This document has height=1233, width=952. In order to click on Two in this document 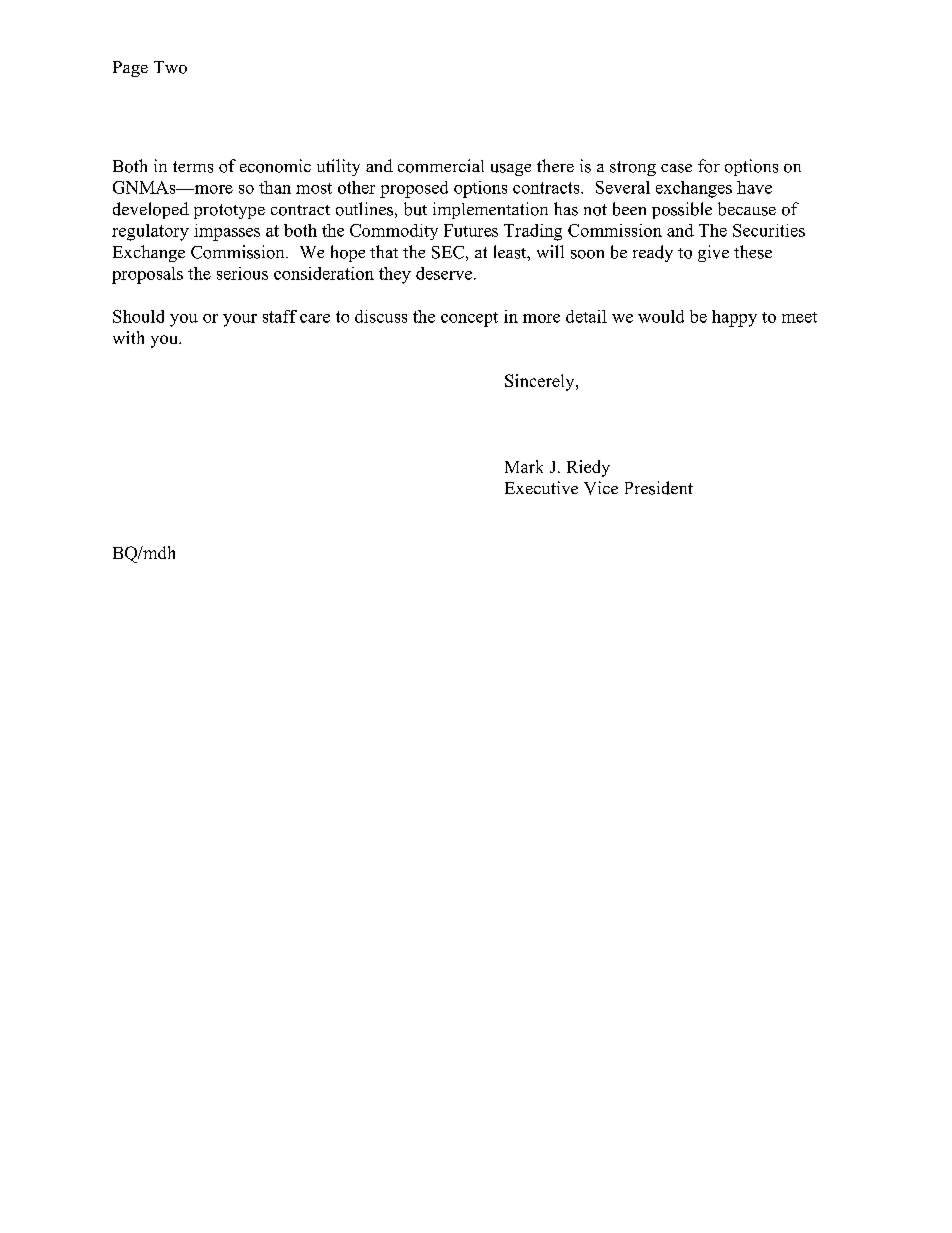, I will do `click(170, 67)`.
